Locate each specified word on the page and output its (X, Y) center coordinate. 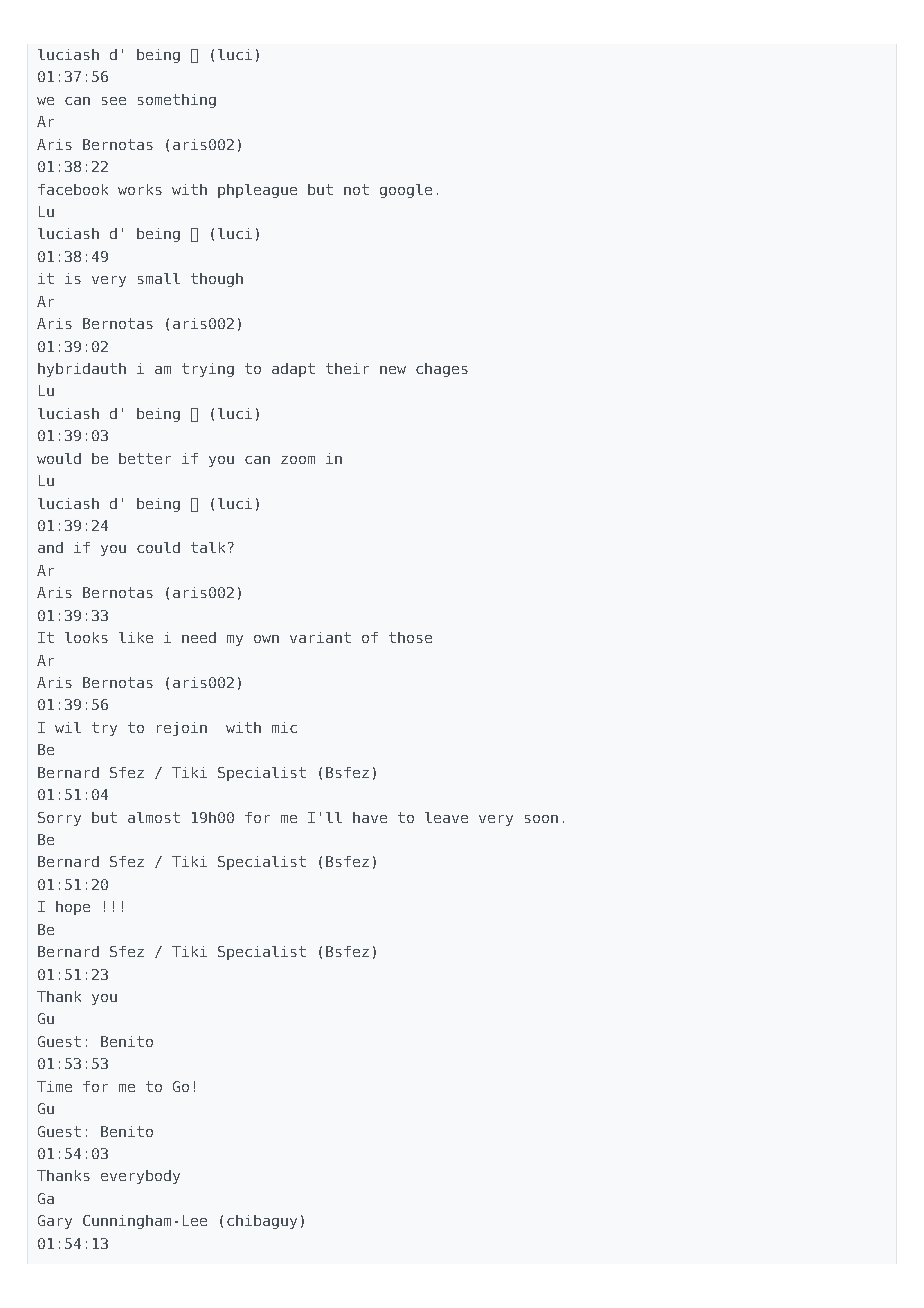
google (406, 191)
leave (446, 817)
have (370, 817)
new (393, 370)
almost (154, 817)
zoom (298, 460)
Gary (55, 1222)
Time (54, 1086)
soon (541, 819)
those (410, 637)
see (114, 101)
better (145, 458)
